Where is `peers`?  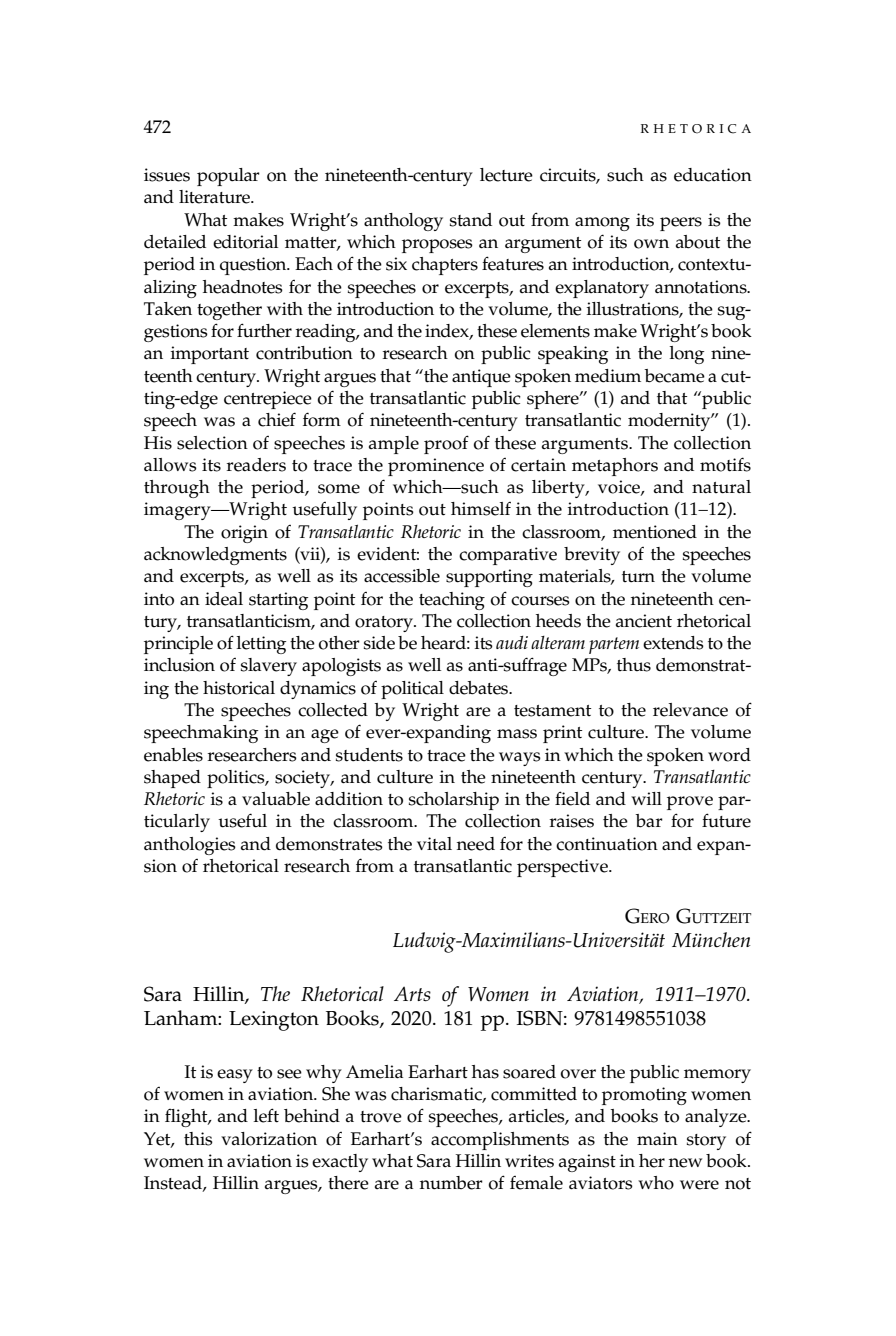 peers is located at coordinates (681, 224).
